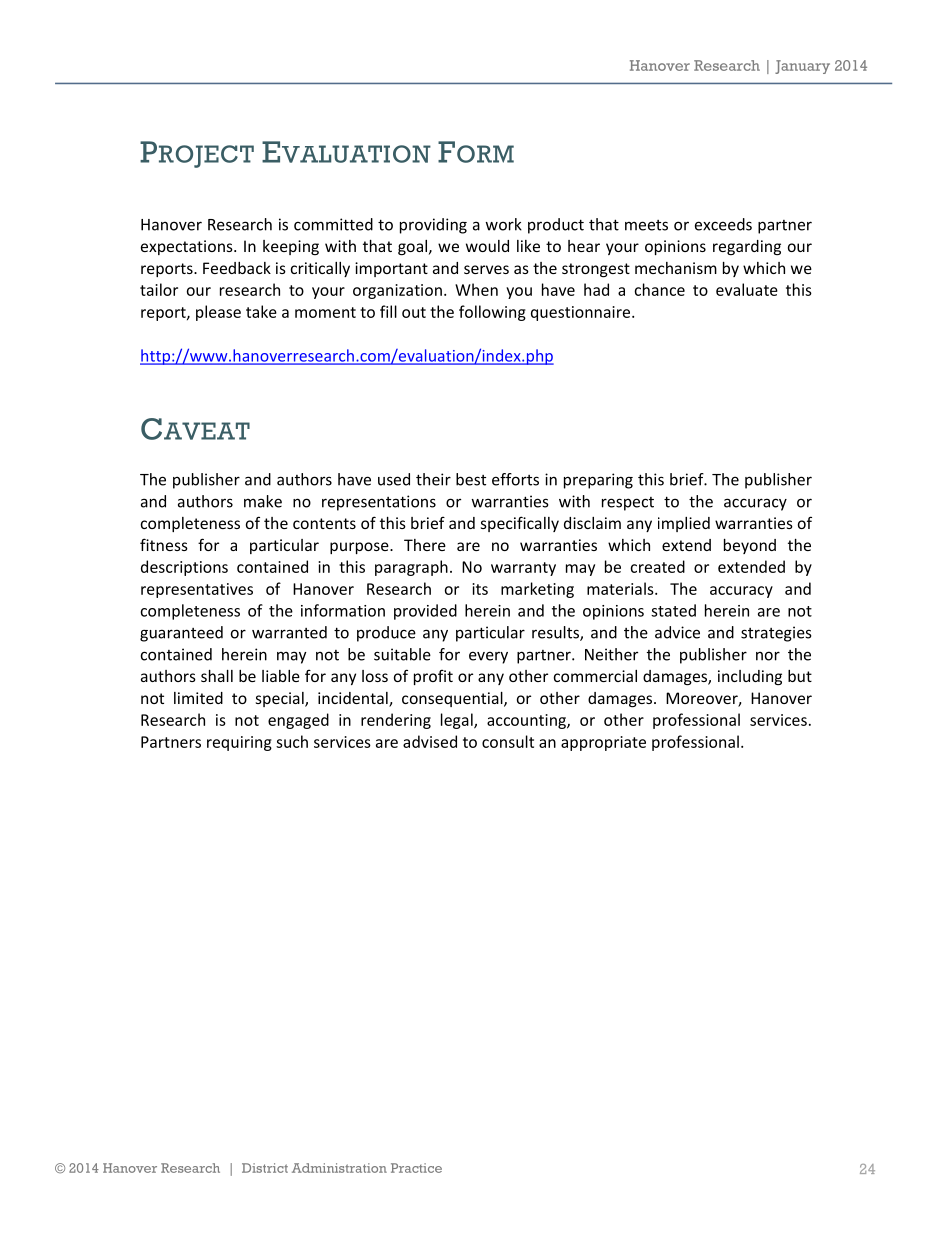 Image resolution: width=952 pixels, height=1233 pixels. I want to click on District, so click(265, 1168).
